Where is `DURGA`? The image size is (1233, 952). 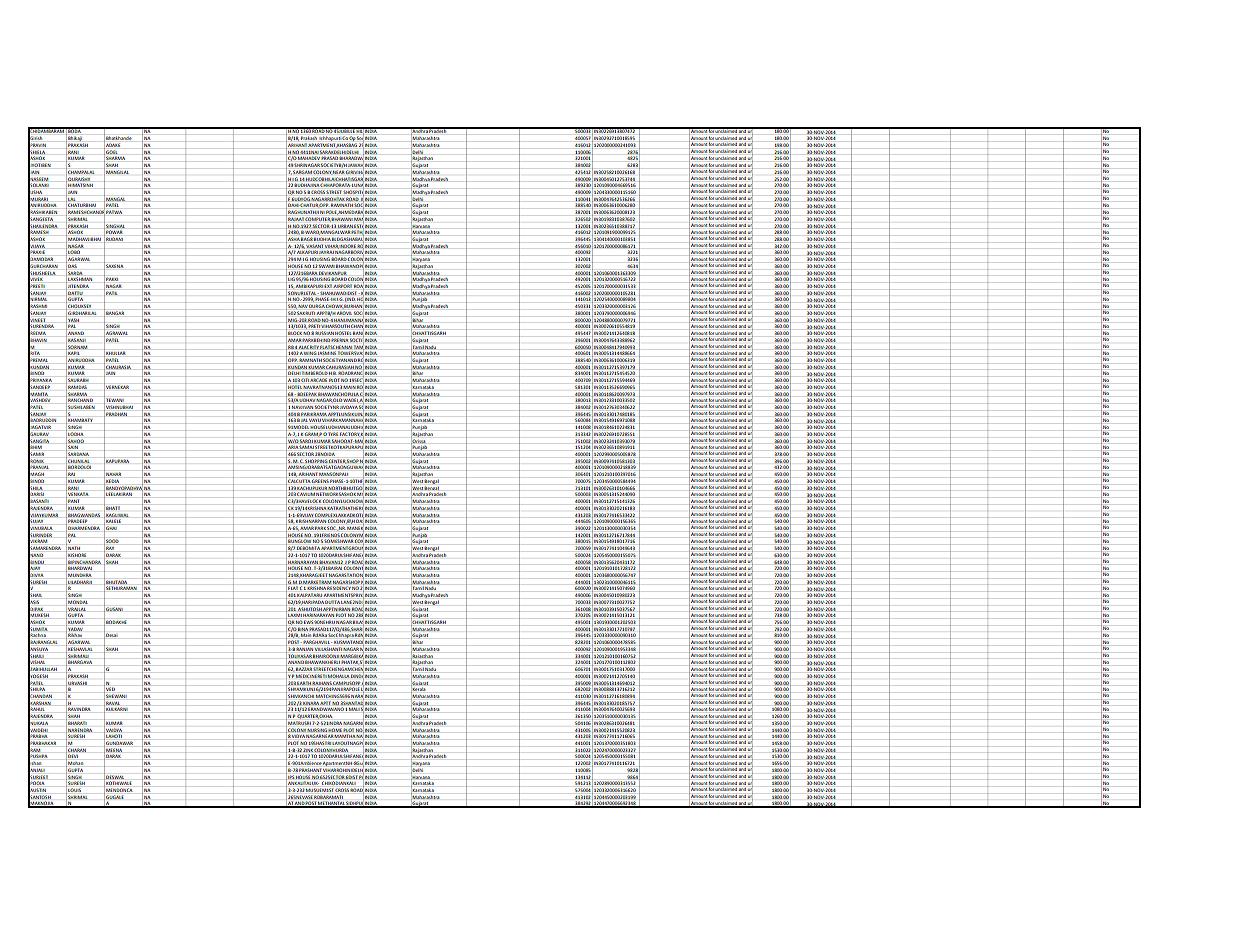
DURGA is located at coordinates (317, 306).
